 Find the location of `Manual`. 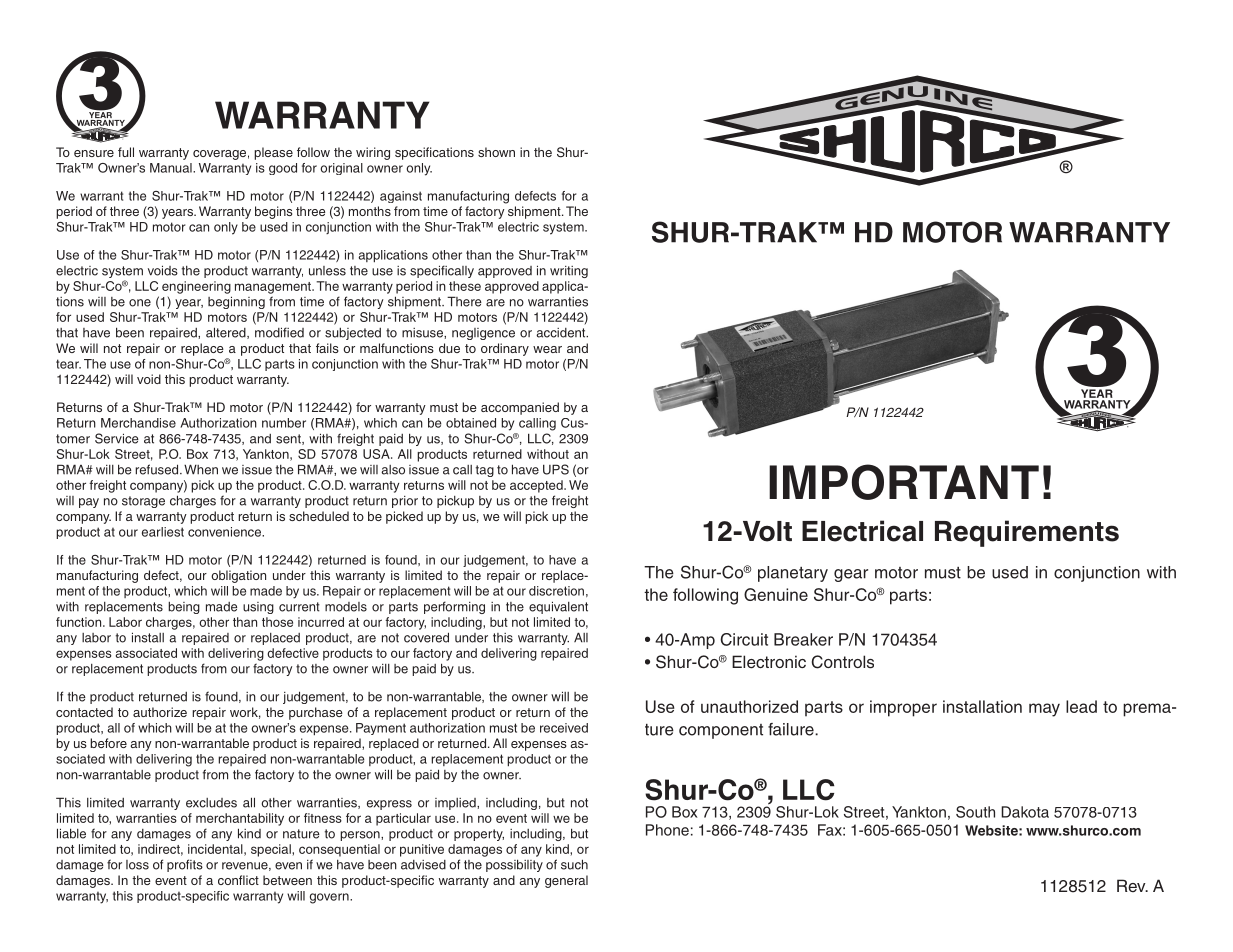

Manual is located at coordinates (172, 168).
